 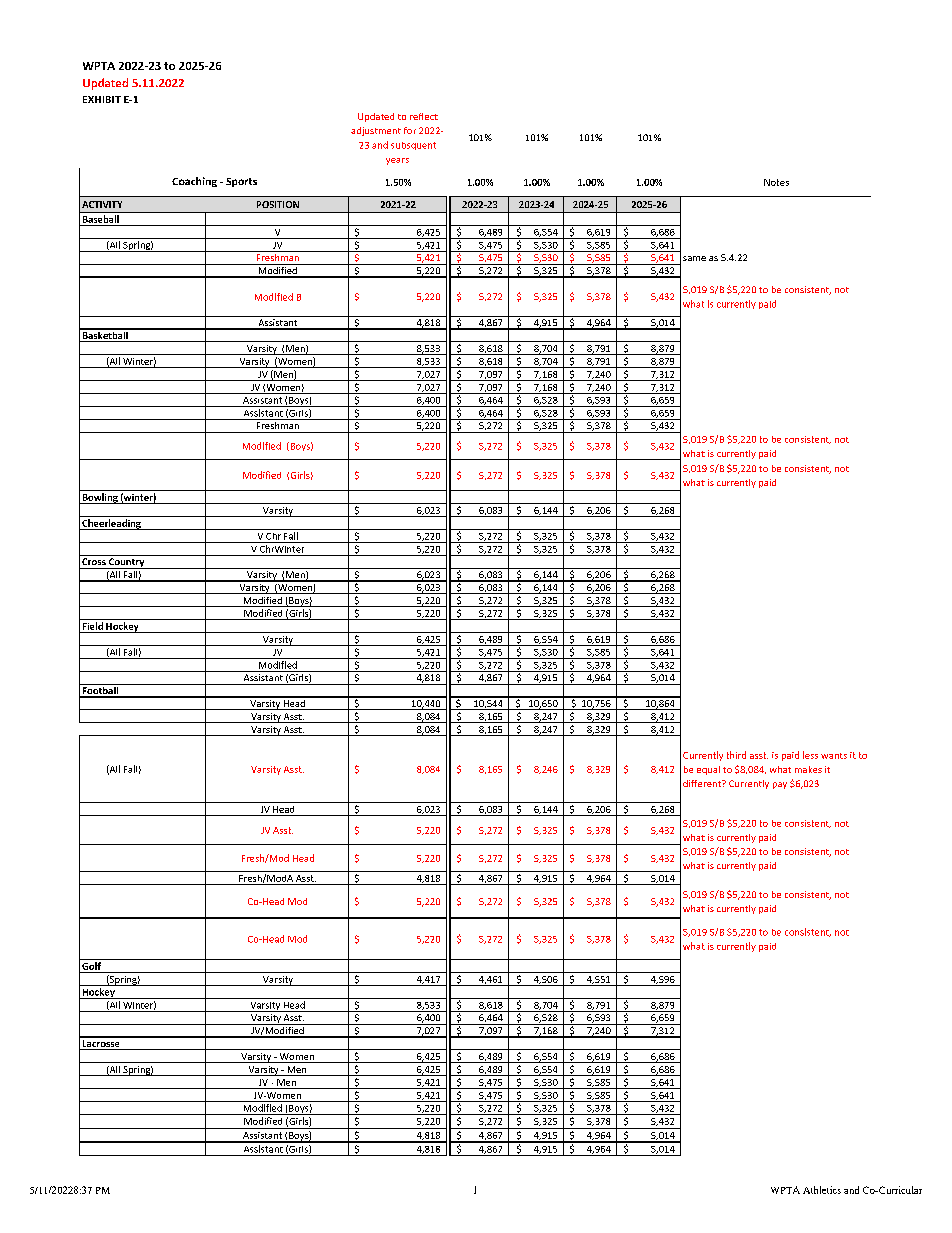 I want to click on Athletics, so click(x=822, y=1190).
